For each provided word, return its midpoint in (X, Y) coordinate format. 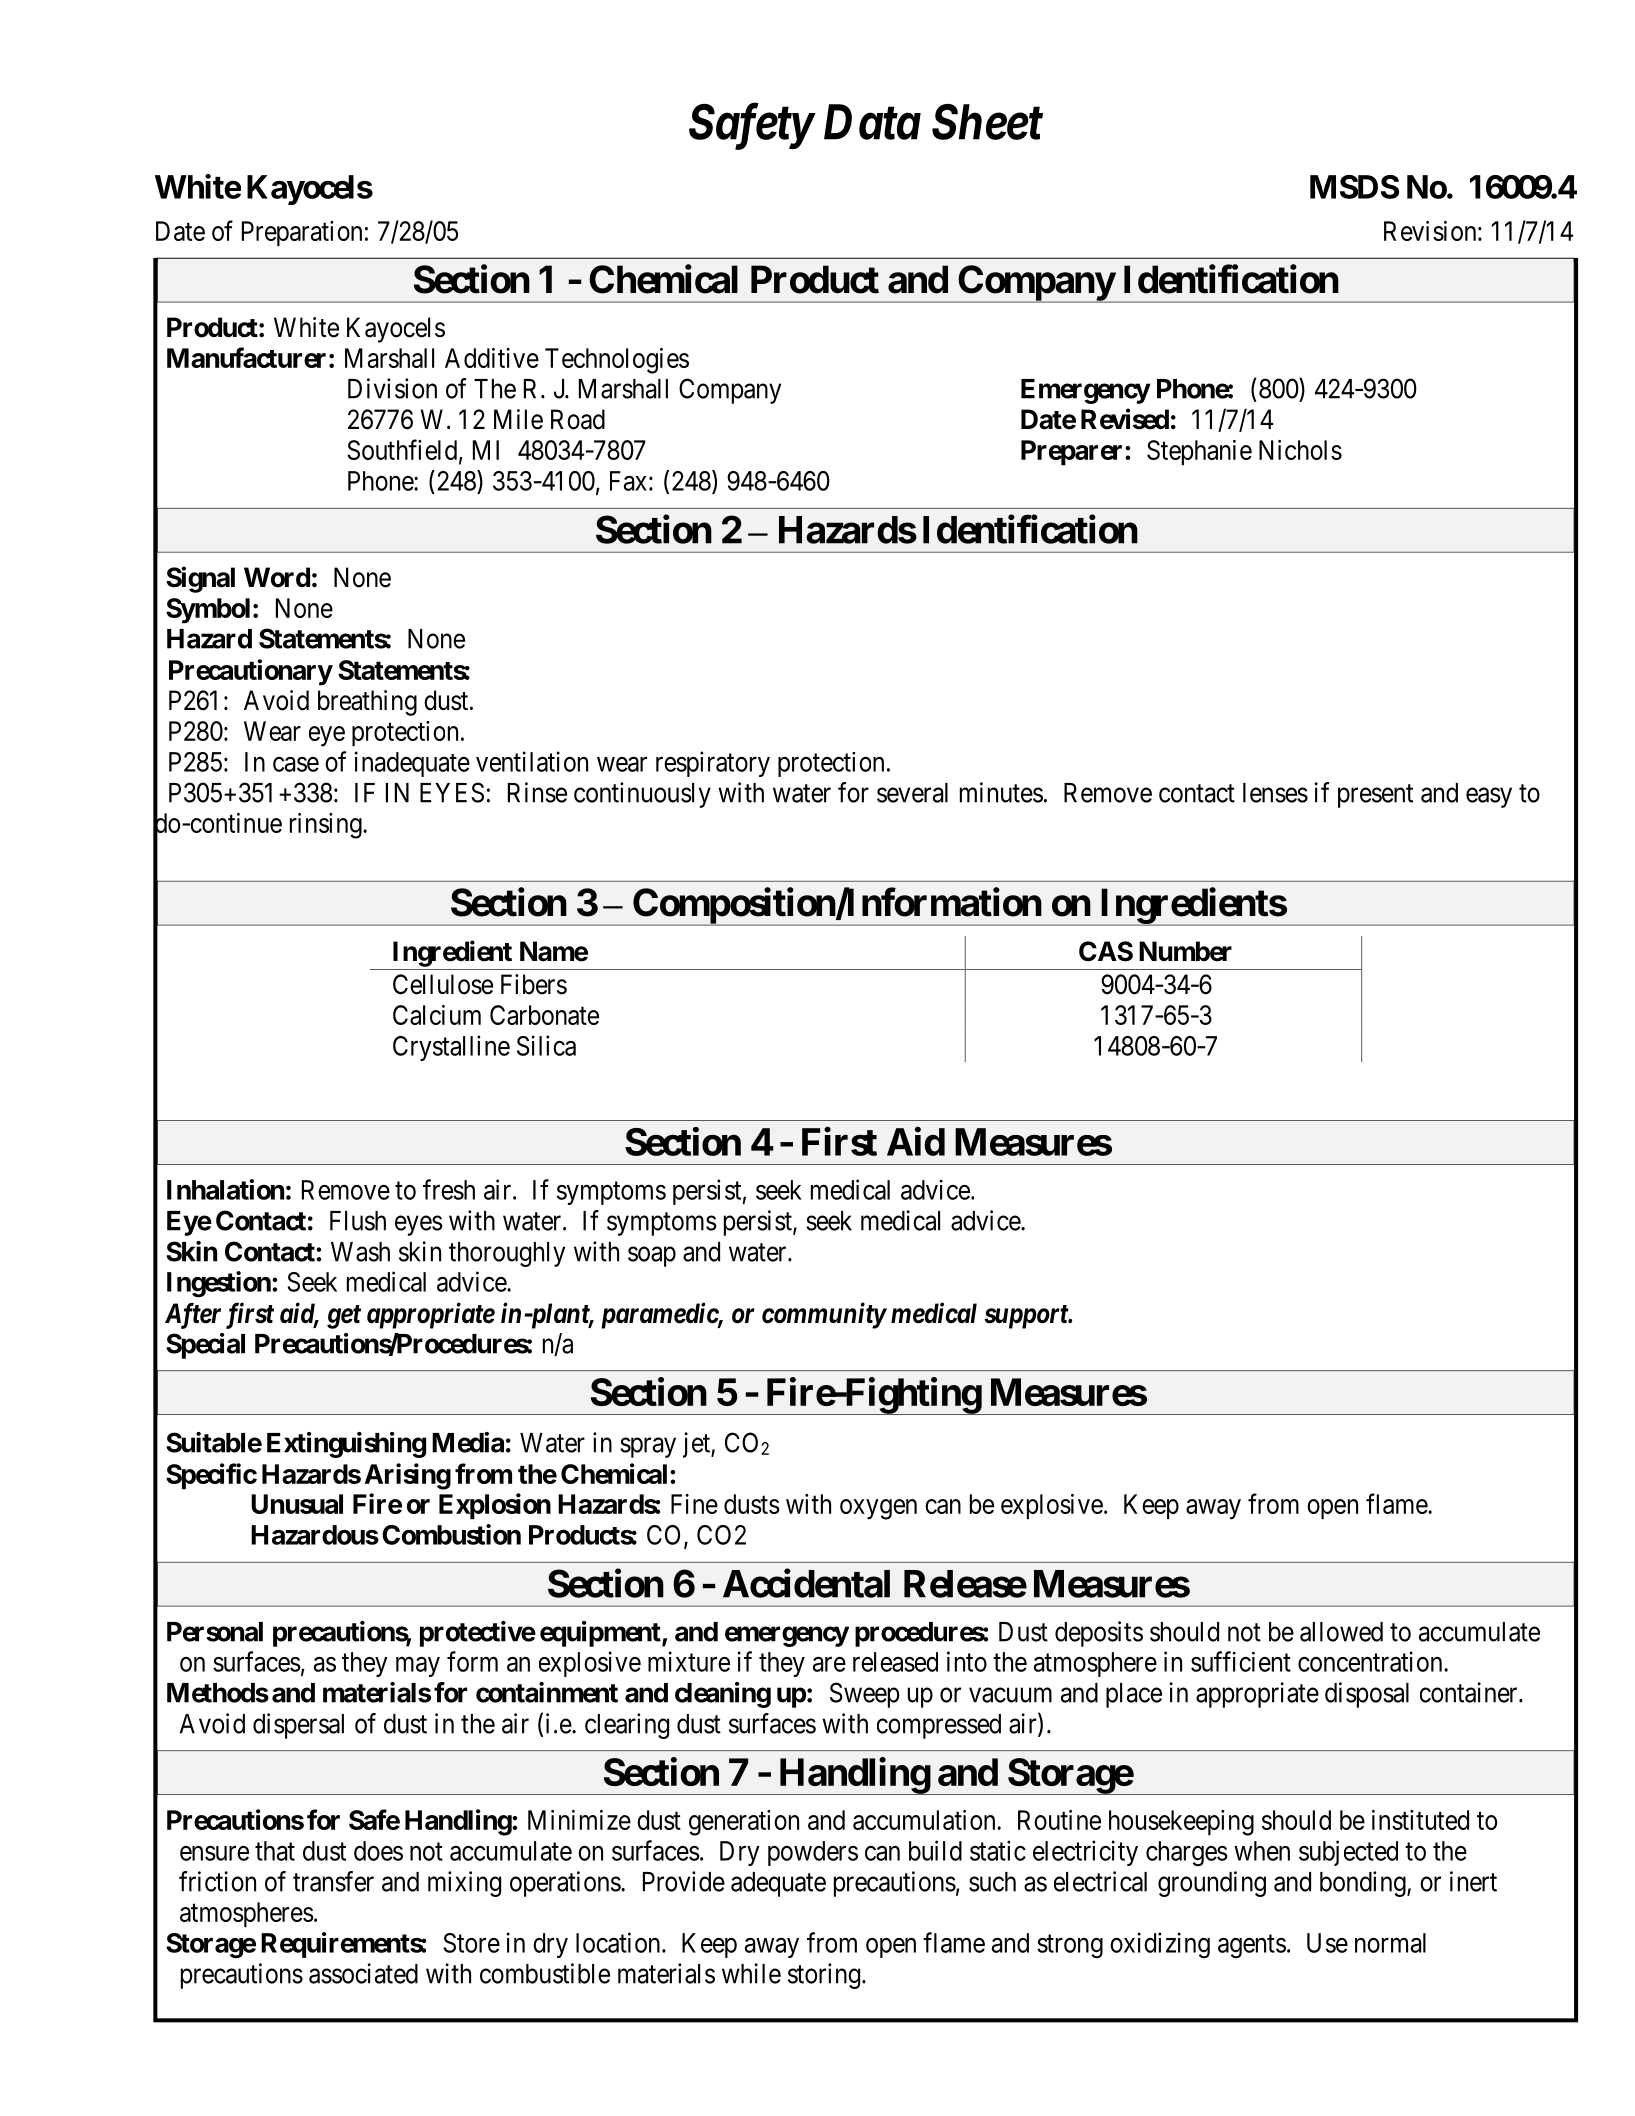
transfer (333, 1881)
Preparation (302, 233)
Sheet (987, 122)
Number (1185, 951)
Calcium (437, 1015)
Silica (546, 1045)
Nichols (1300, 450)
